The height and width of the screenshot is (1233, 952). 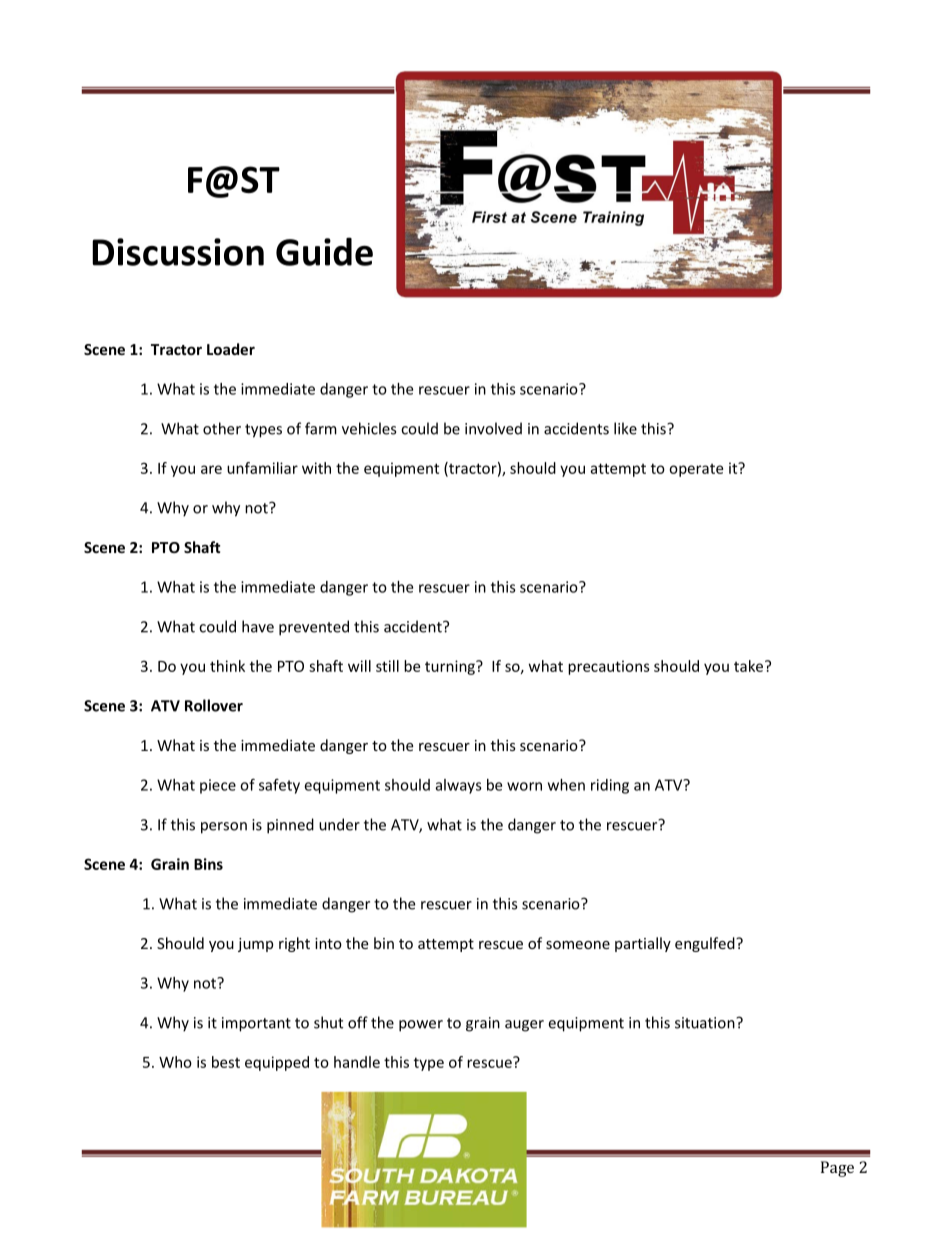 I want to click on turning, so click(x=451, y=667).
